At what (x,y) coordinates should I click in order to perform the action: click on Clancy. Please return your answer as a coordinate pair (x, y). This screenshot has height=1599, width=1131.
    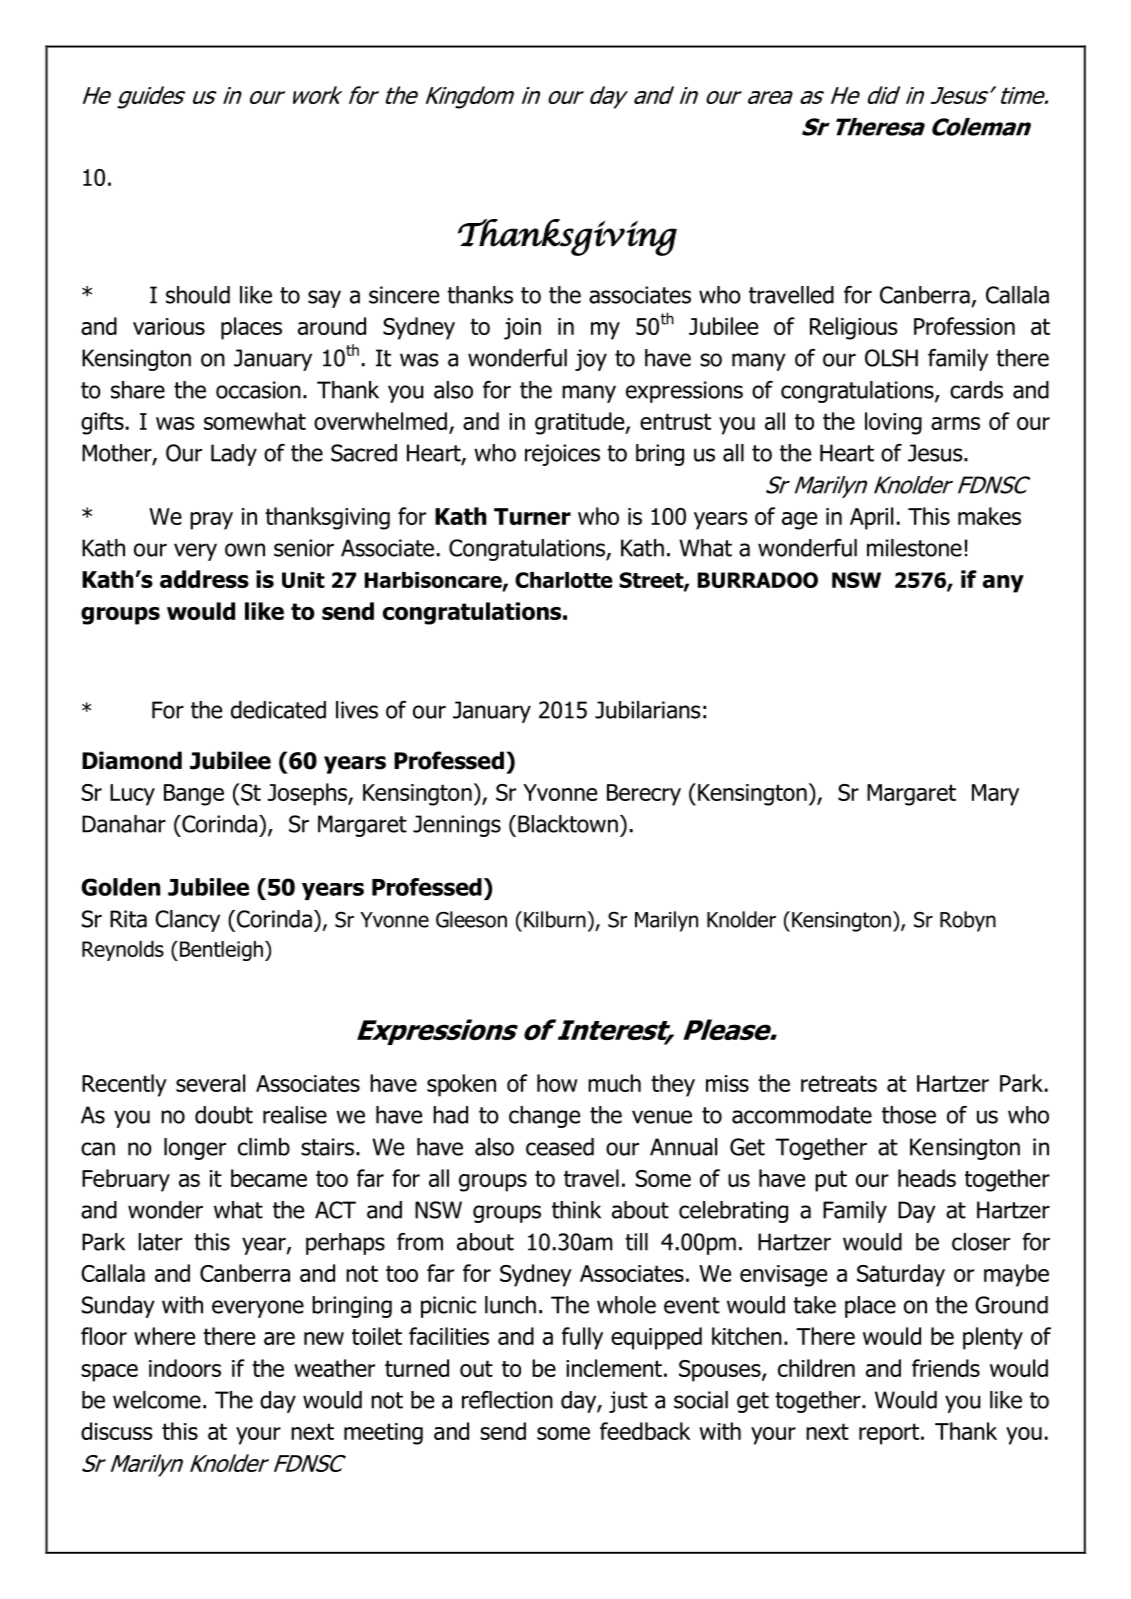
    Looking at the image, I should click on (187, 921).
